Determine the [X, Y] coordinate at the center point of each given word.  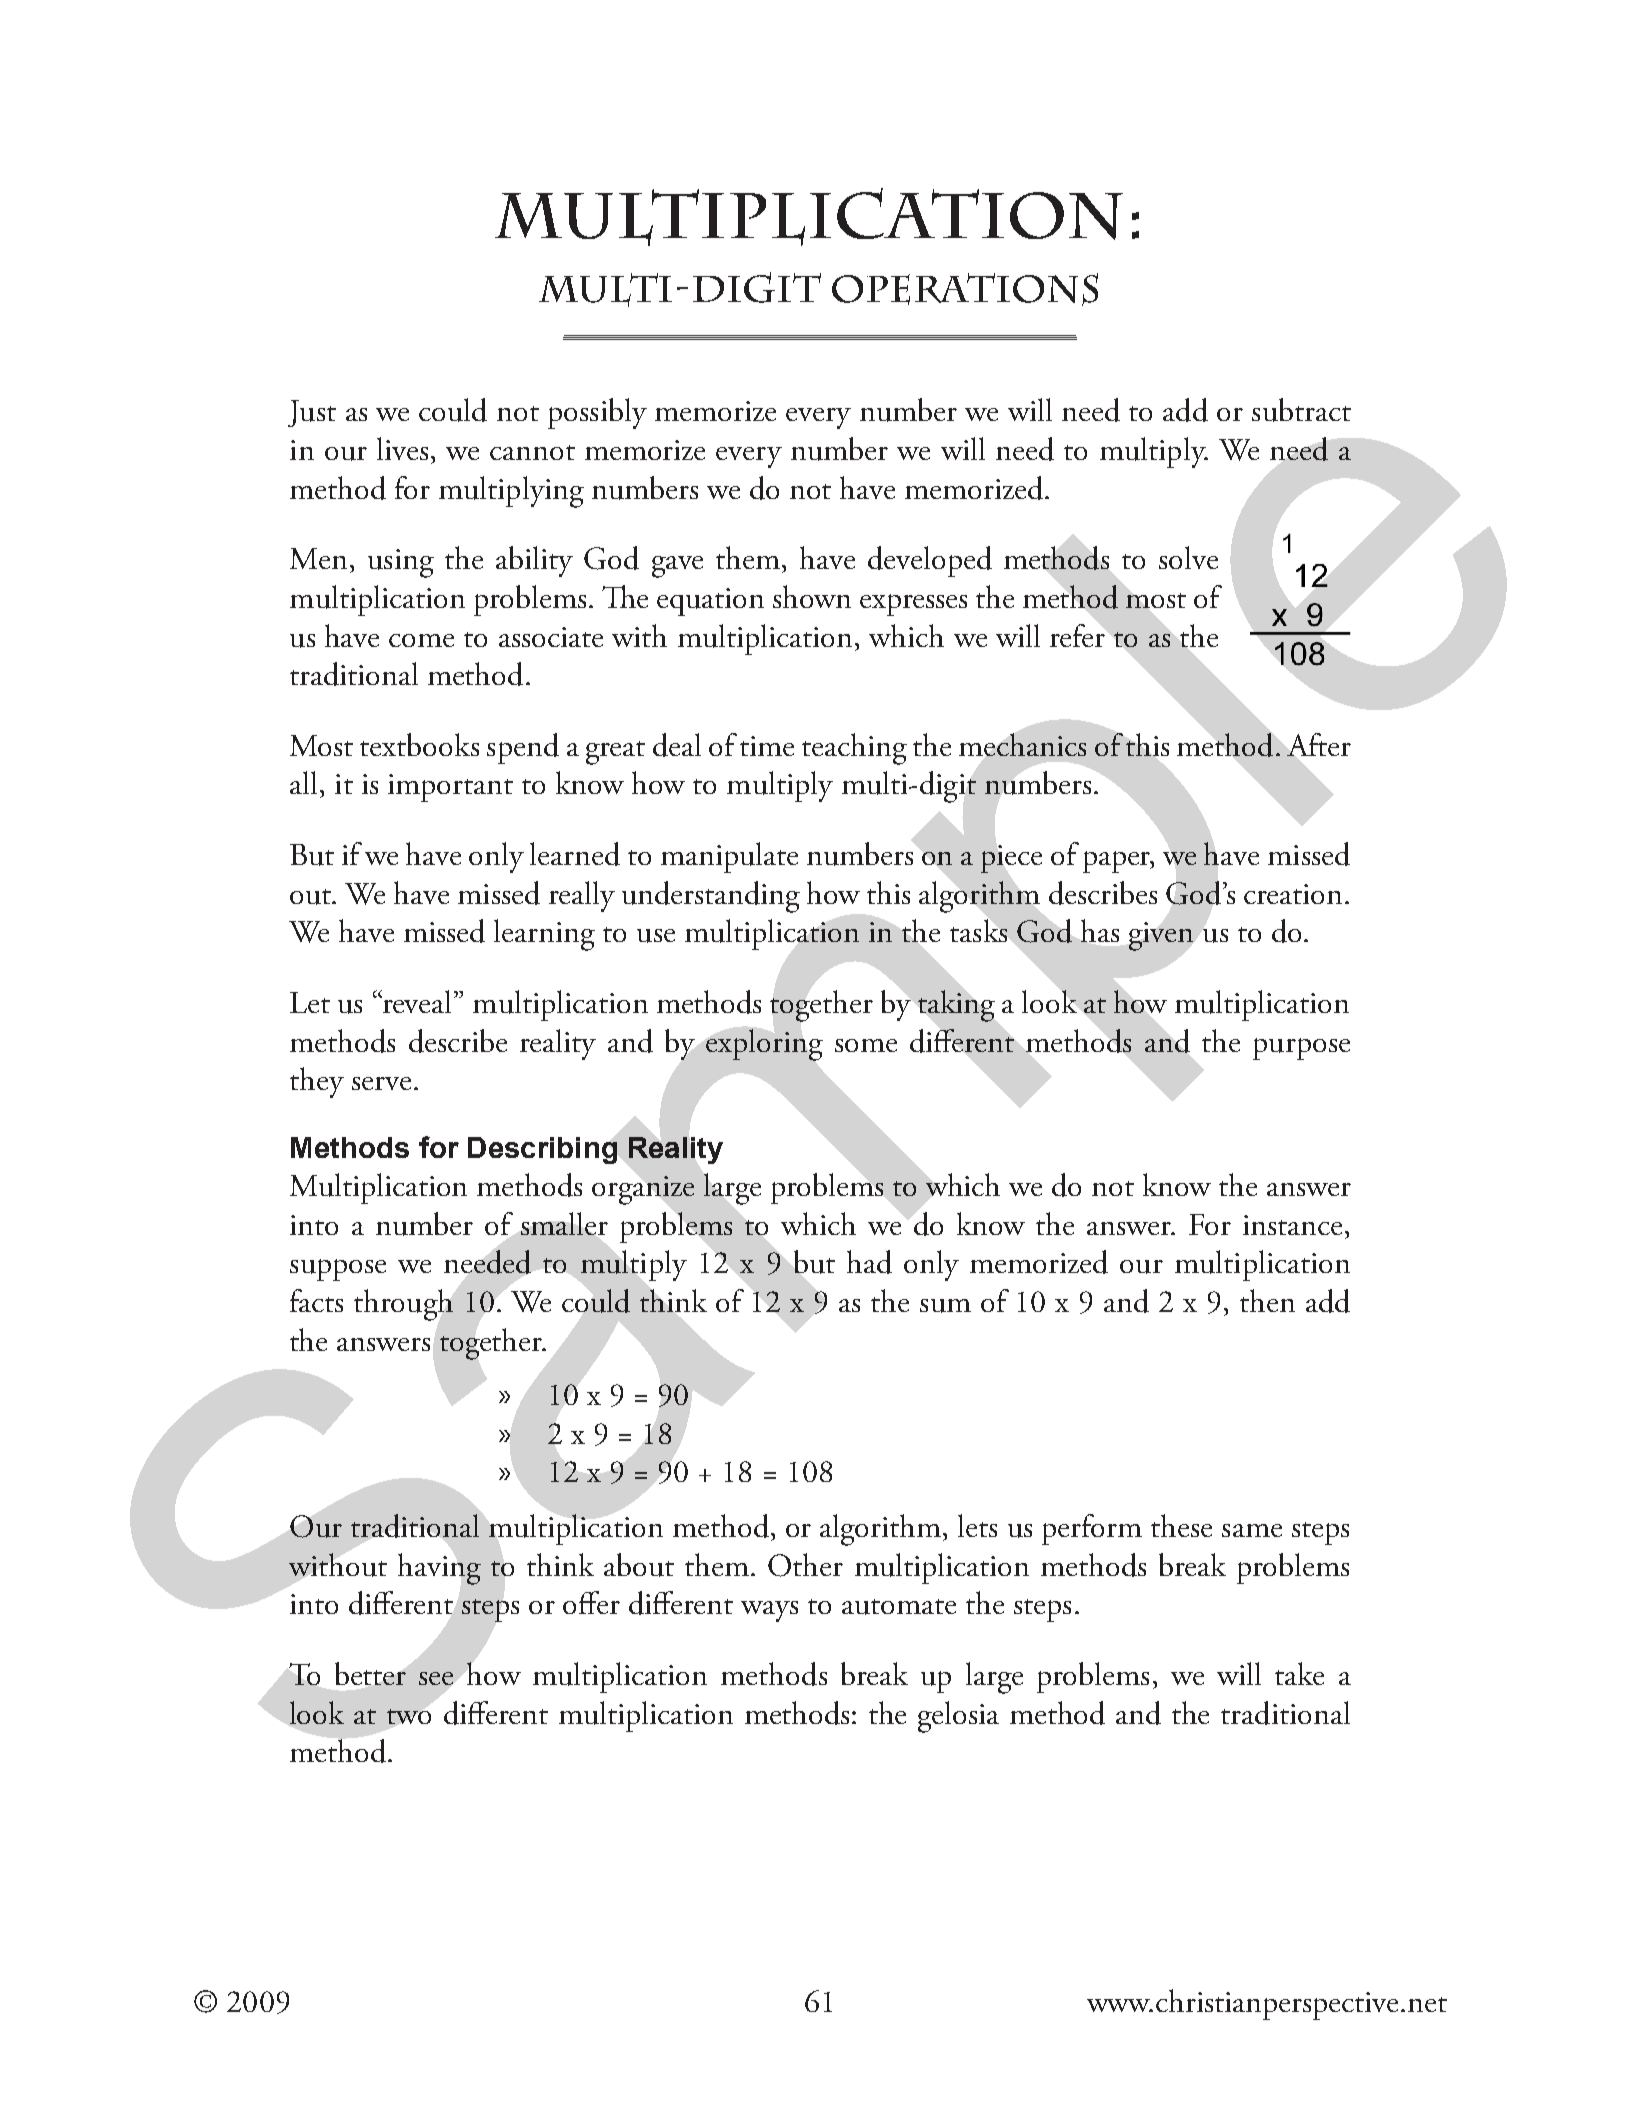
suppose [338, 1270]
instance [1292, 1225]
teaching [854, 749]
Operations [965, 289]
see [436, 1678]
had [869, 1262]
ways [769, 1611]
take [1299, 1673]
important [450, 788]
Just [312, 413]
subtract [1301, 410]
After [1319, 744]
